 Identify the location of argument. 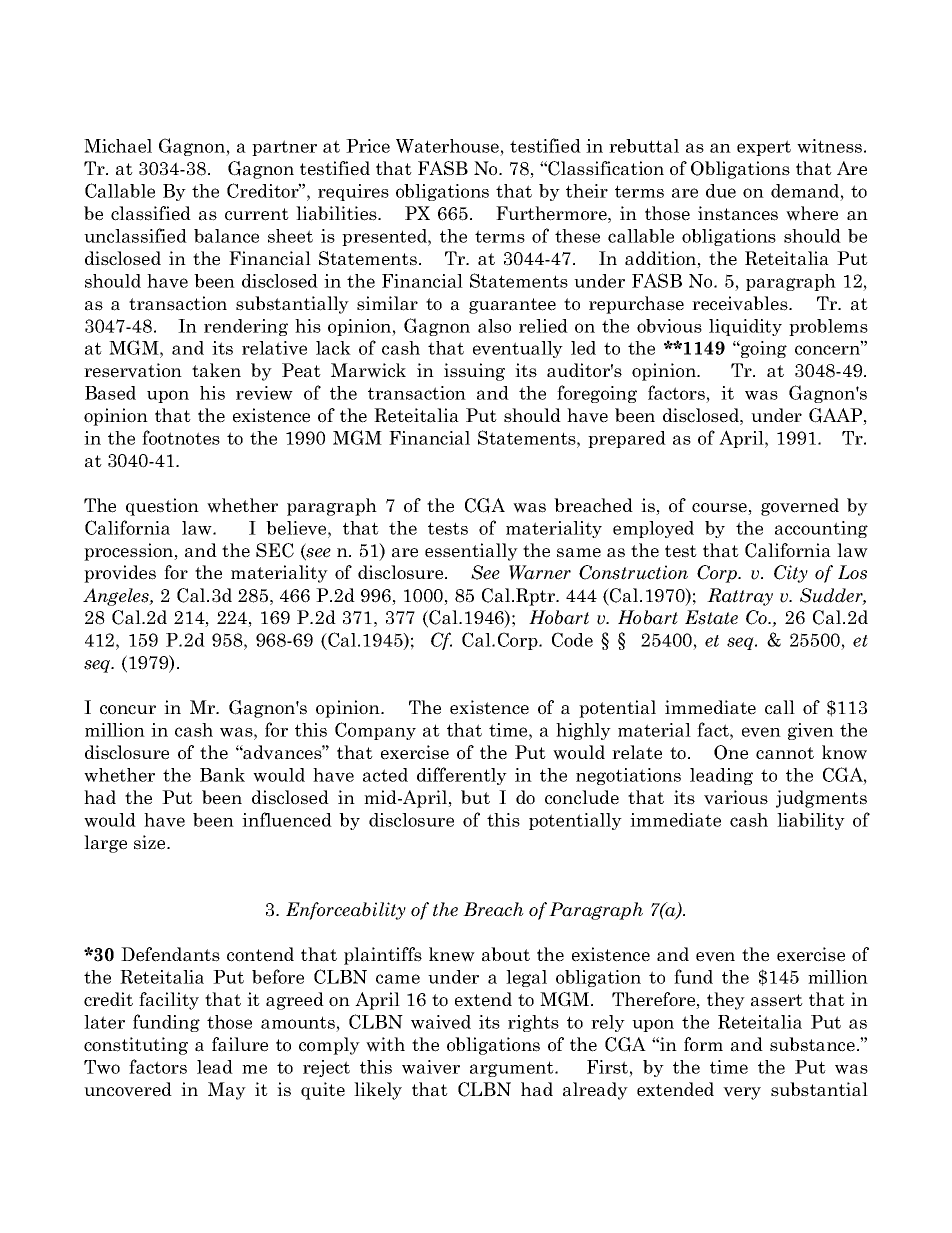
(513, 1069).
